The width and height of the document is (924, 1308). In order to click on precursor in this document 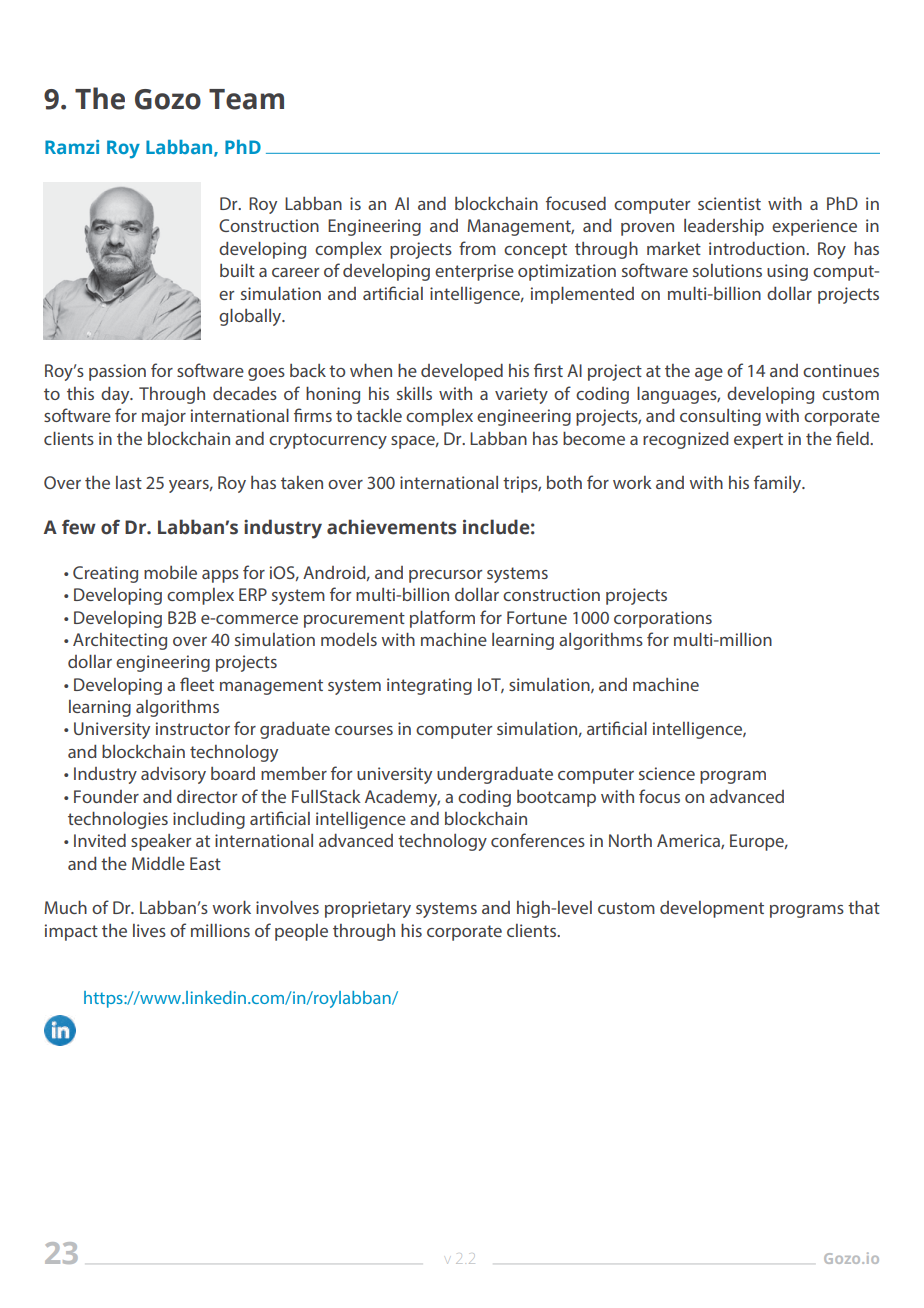, I will do `click(445, 576)`.
